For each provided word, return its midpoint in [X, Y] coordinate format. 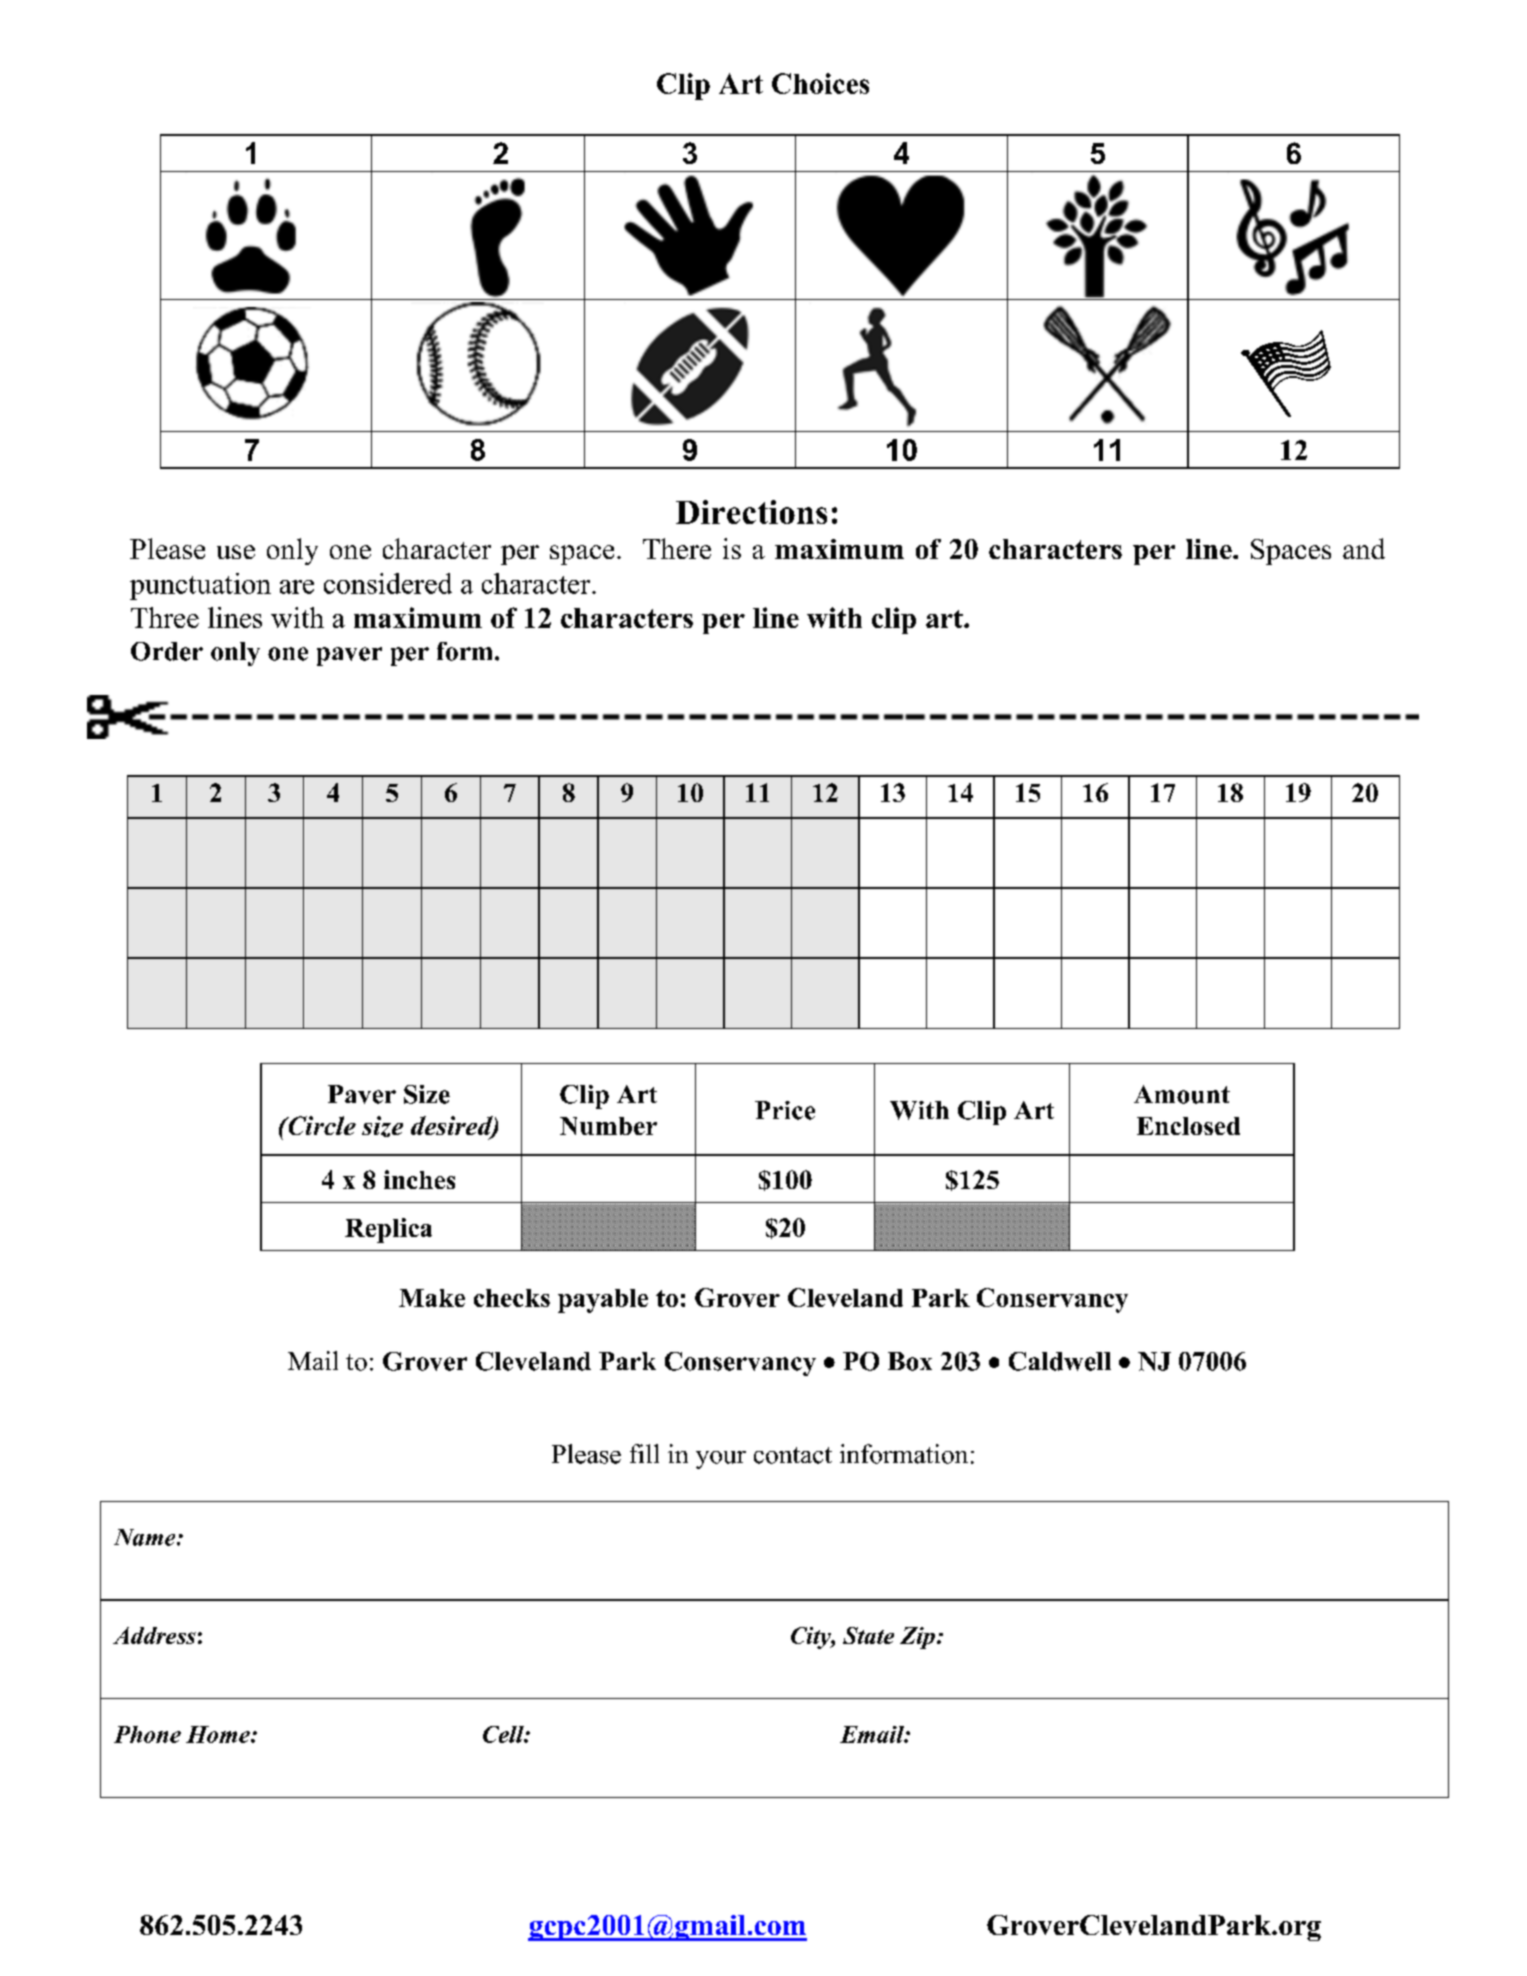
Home [219, 1734]
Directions [751, 512]
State [868, 1635]
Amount [1182, 1094]
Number [608, 1126]
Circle [321, 1125]
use [236, 552]
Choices [820, 83]
